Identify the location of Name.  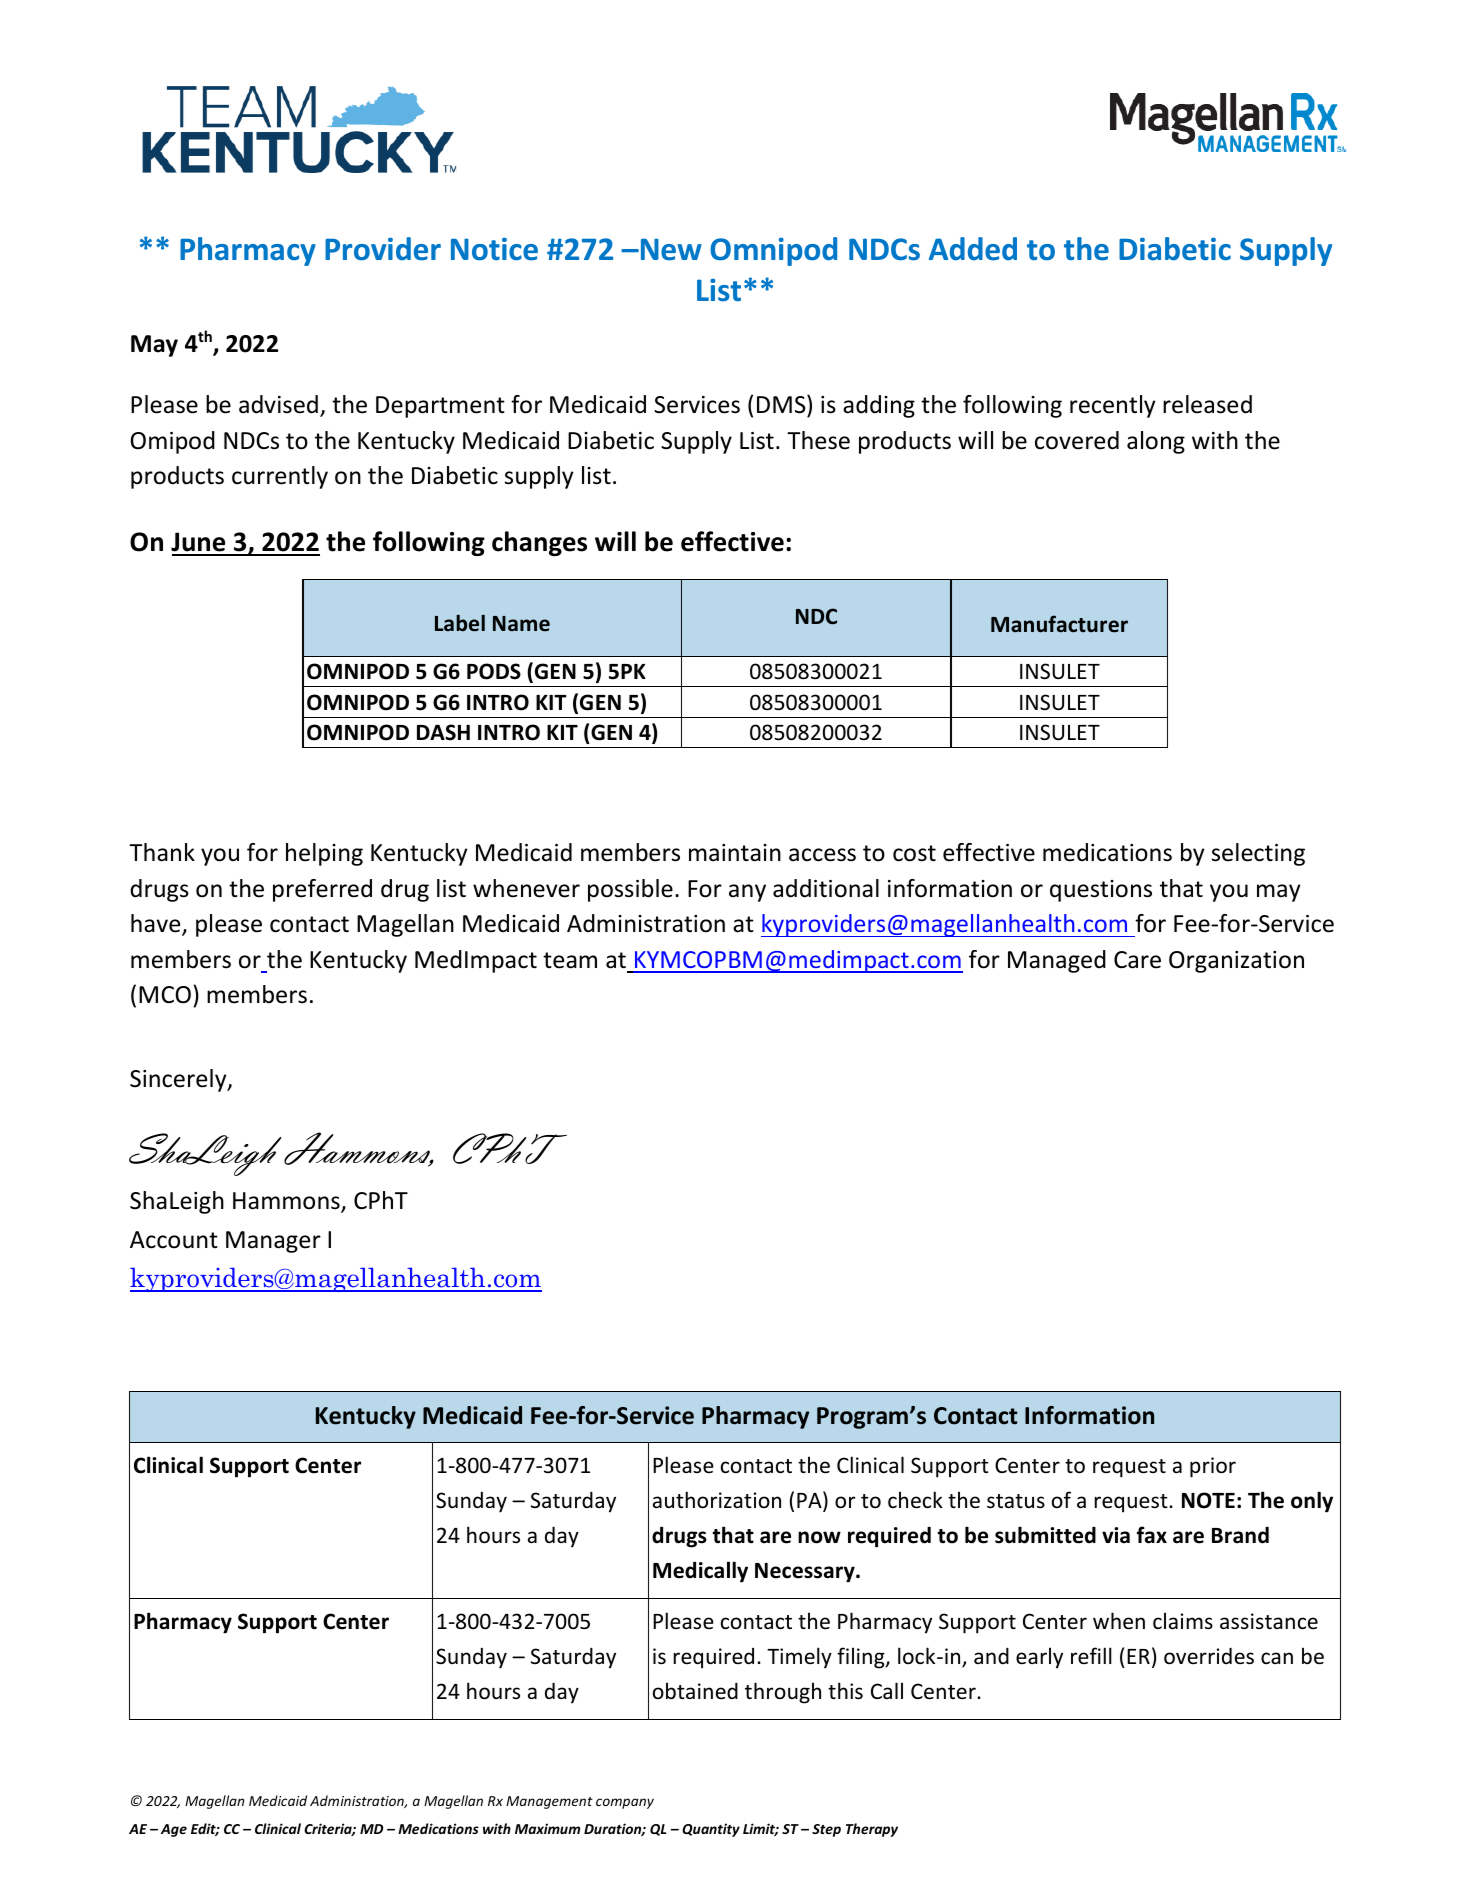
(521, 624).
